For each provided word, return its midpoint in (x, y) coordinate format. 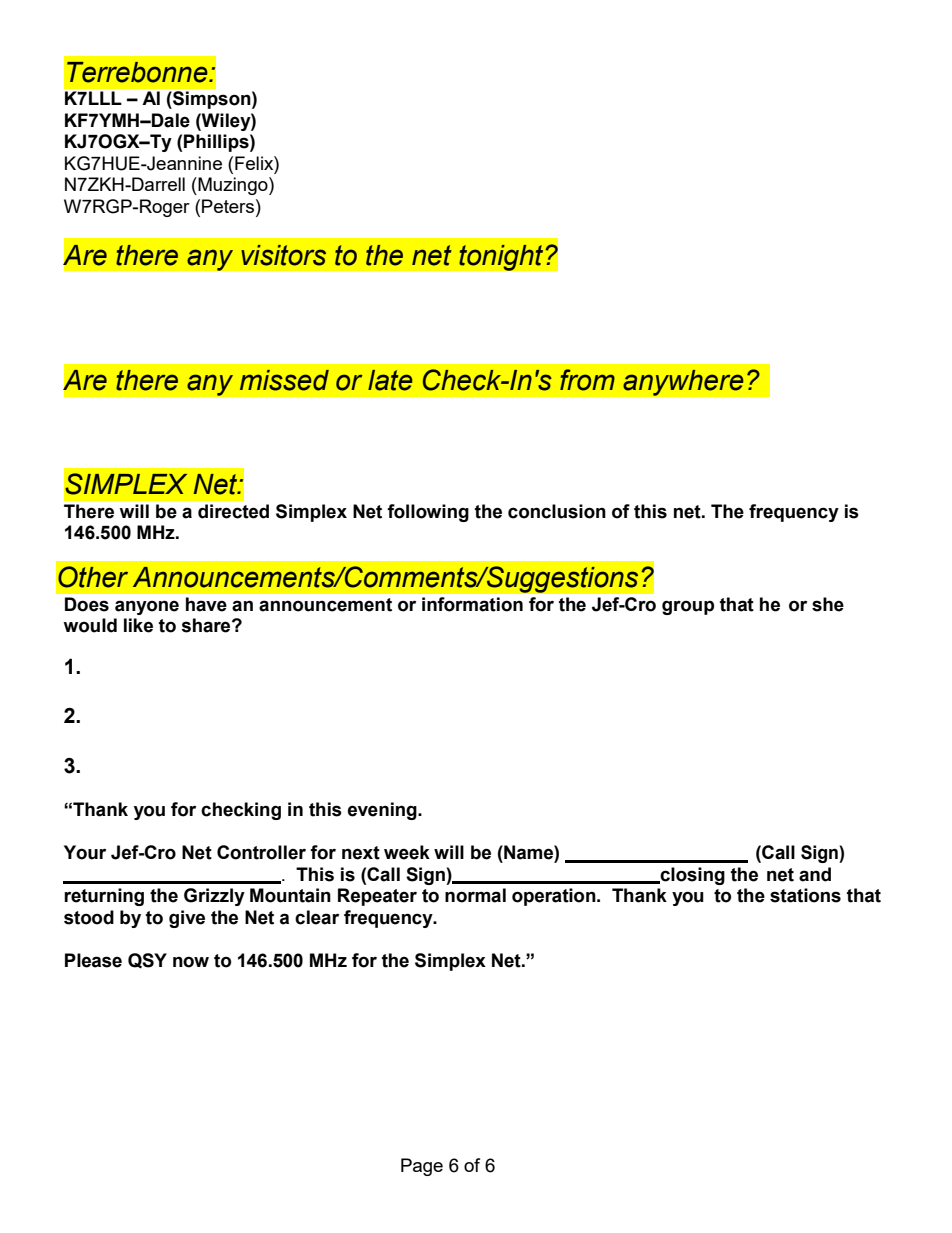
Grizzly (214, 897)
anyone (147, 607)
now (191, 962)
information (472, 604)
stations (805, 895)
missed (284, 380)
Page (422, 1167)
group (688, 607)
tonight (502, 257)
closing (691, 876)
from (587, 380)
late (390, 380)
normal (475, 895)
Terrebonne (138, 72)
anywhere (683, 382)
